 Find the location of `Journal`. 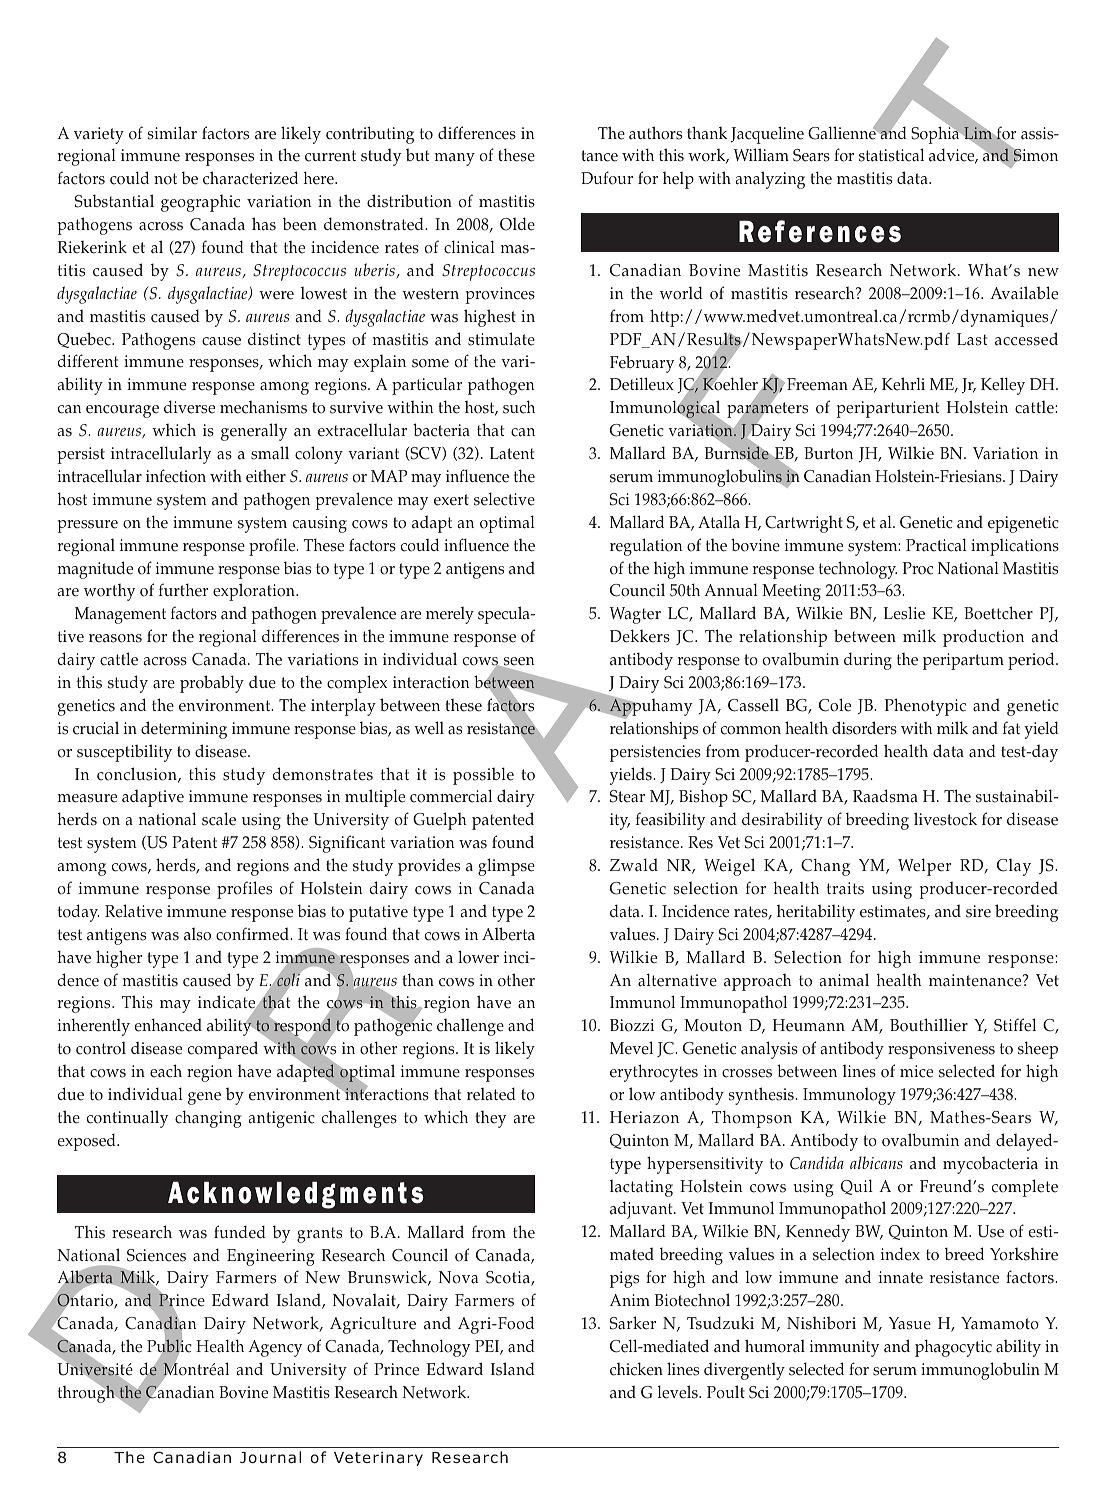

Journal is located at coordinates (270, 1457).
